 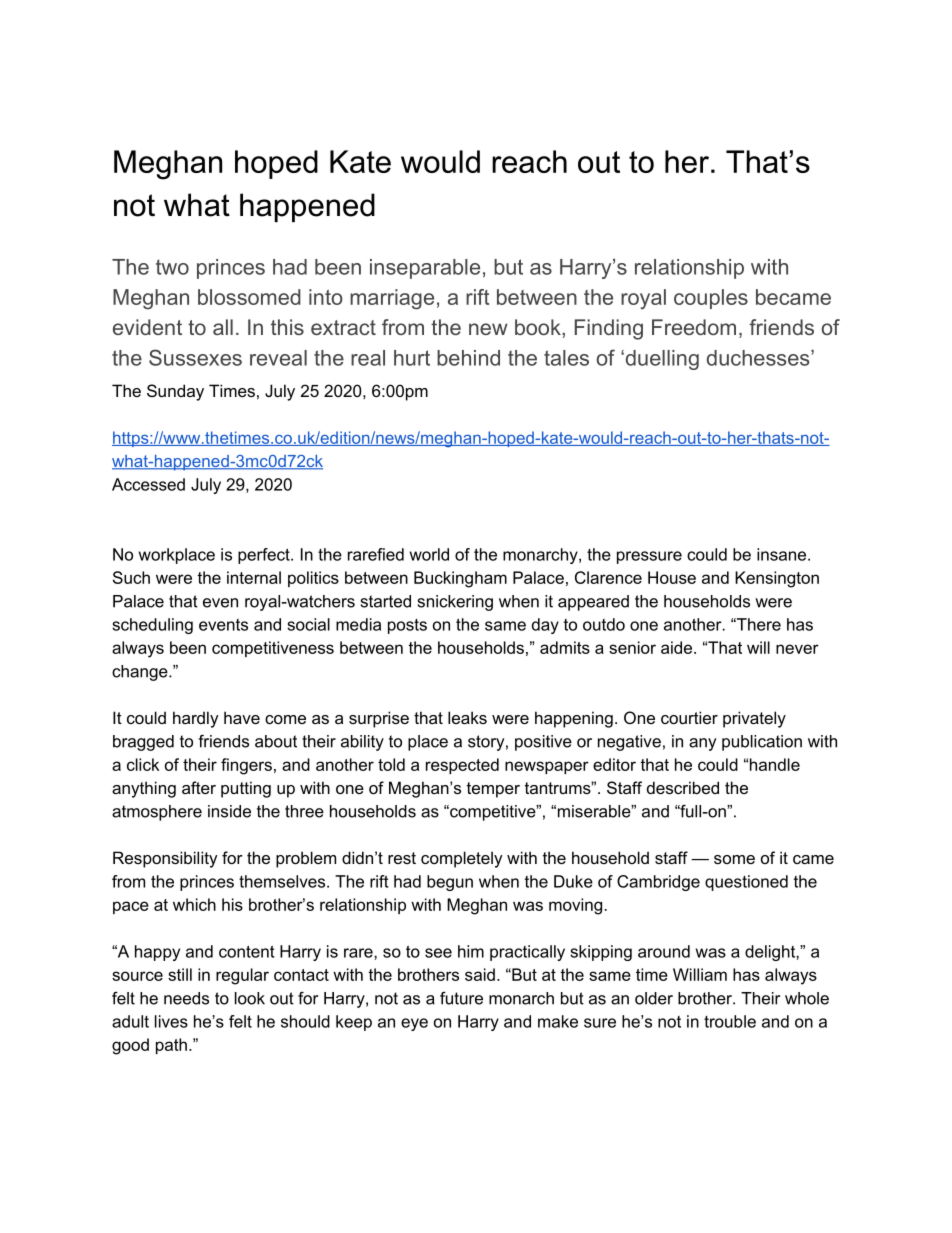 What do you see at coordinates (678, 647) in the image?
I see `aide` at bounding box center [678, 647].
